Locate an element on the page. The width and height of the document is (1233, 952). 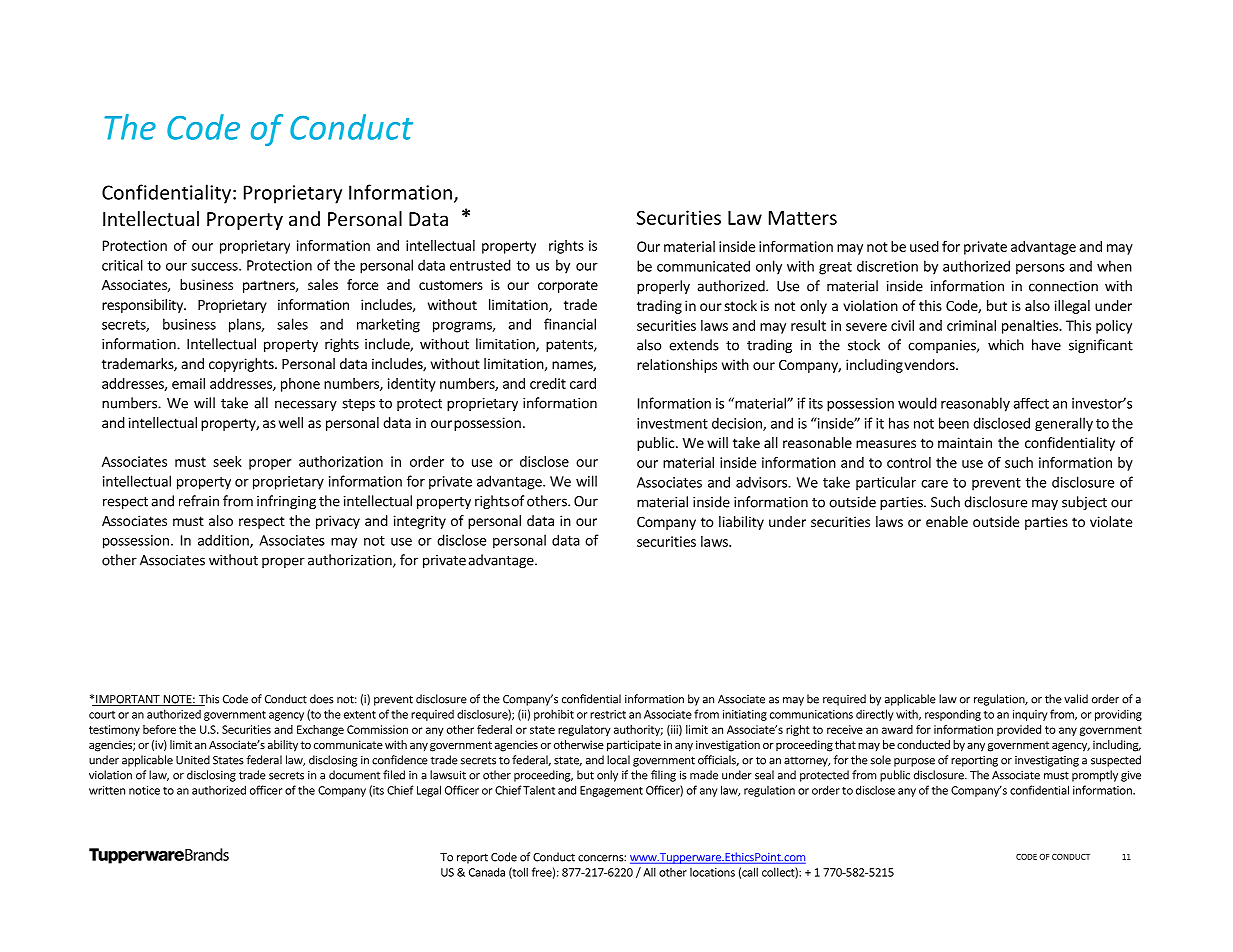
affect is located at coordinates (1031, 403).
